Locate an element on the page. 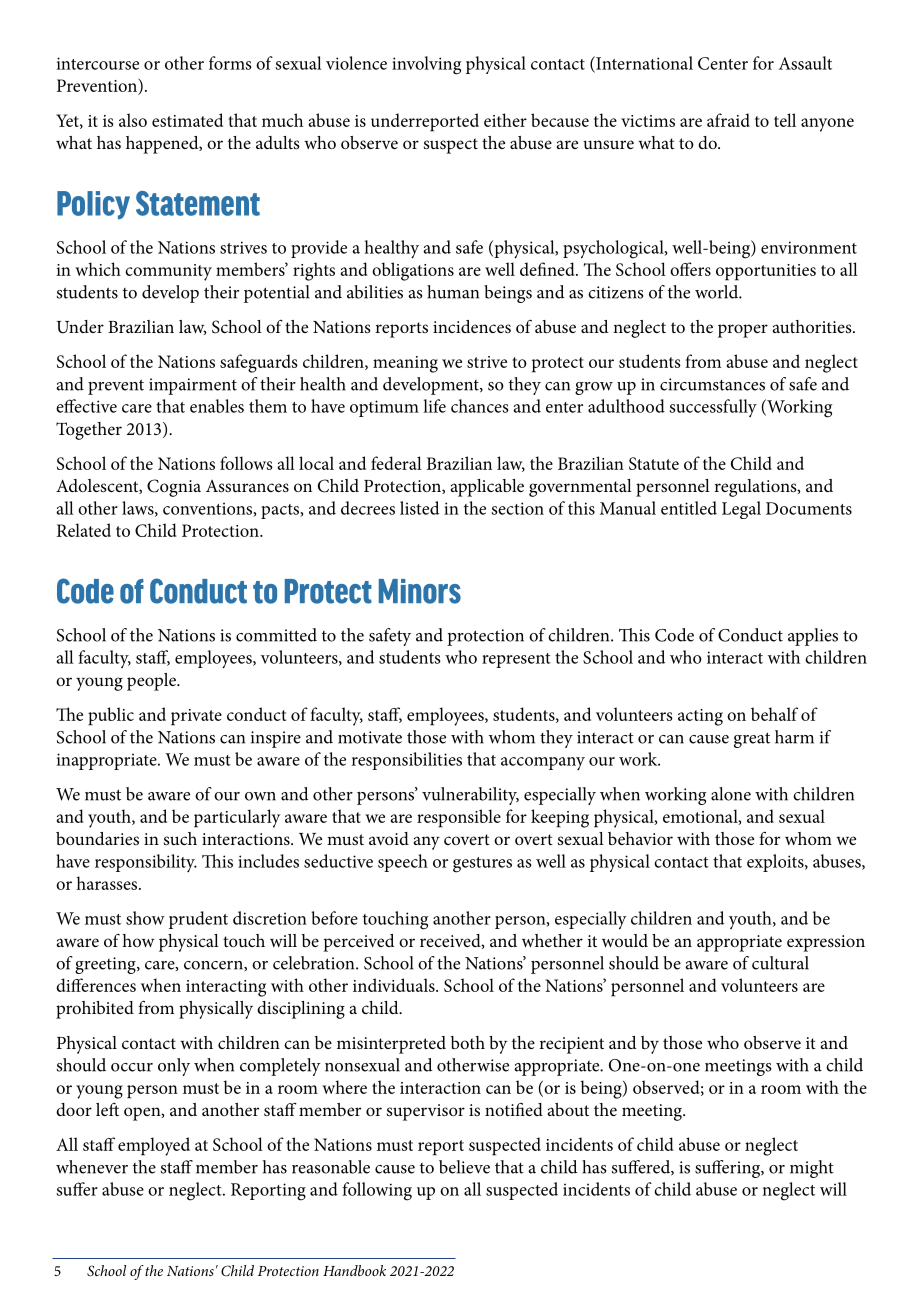 The image size is (924, 1308). responsibility is located at coordinates (146, 863).
